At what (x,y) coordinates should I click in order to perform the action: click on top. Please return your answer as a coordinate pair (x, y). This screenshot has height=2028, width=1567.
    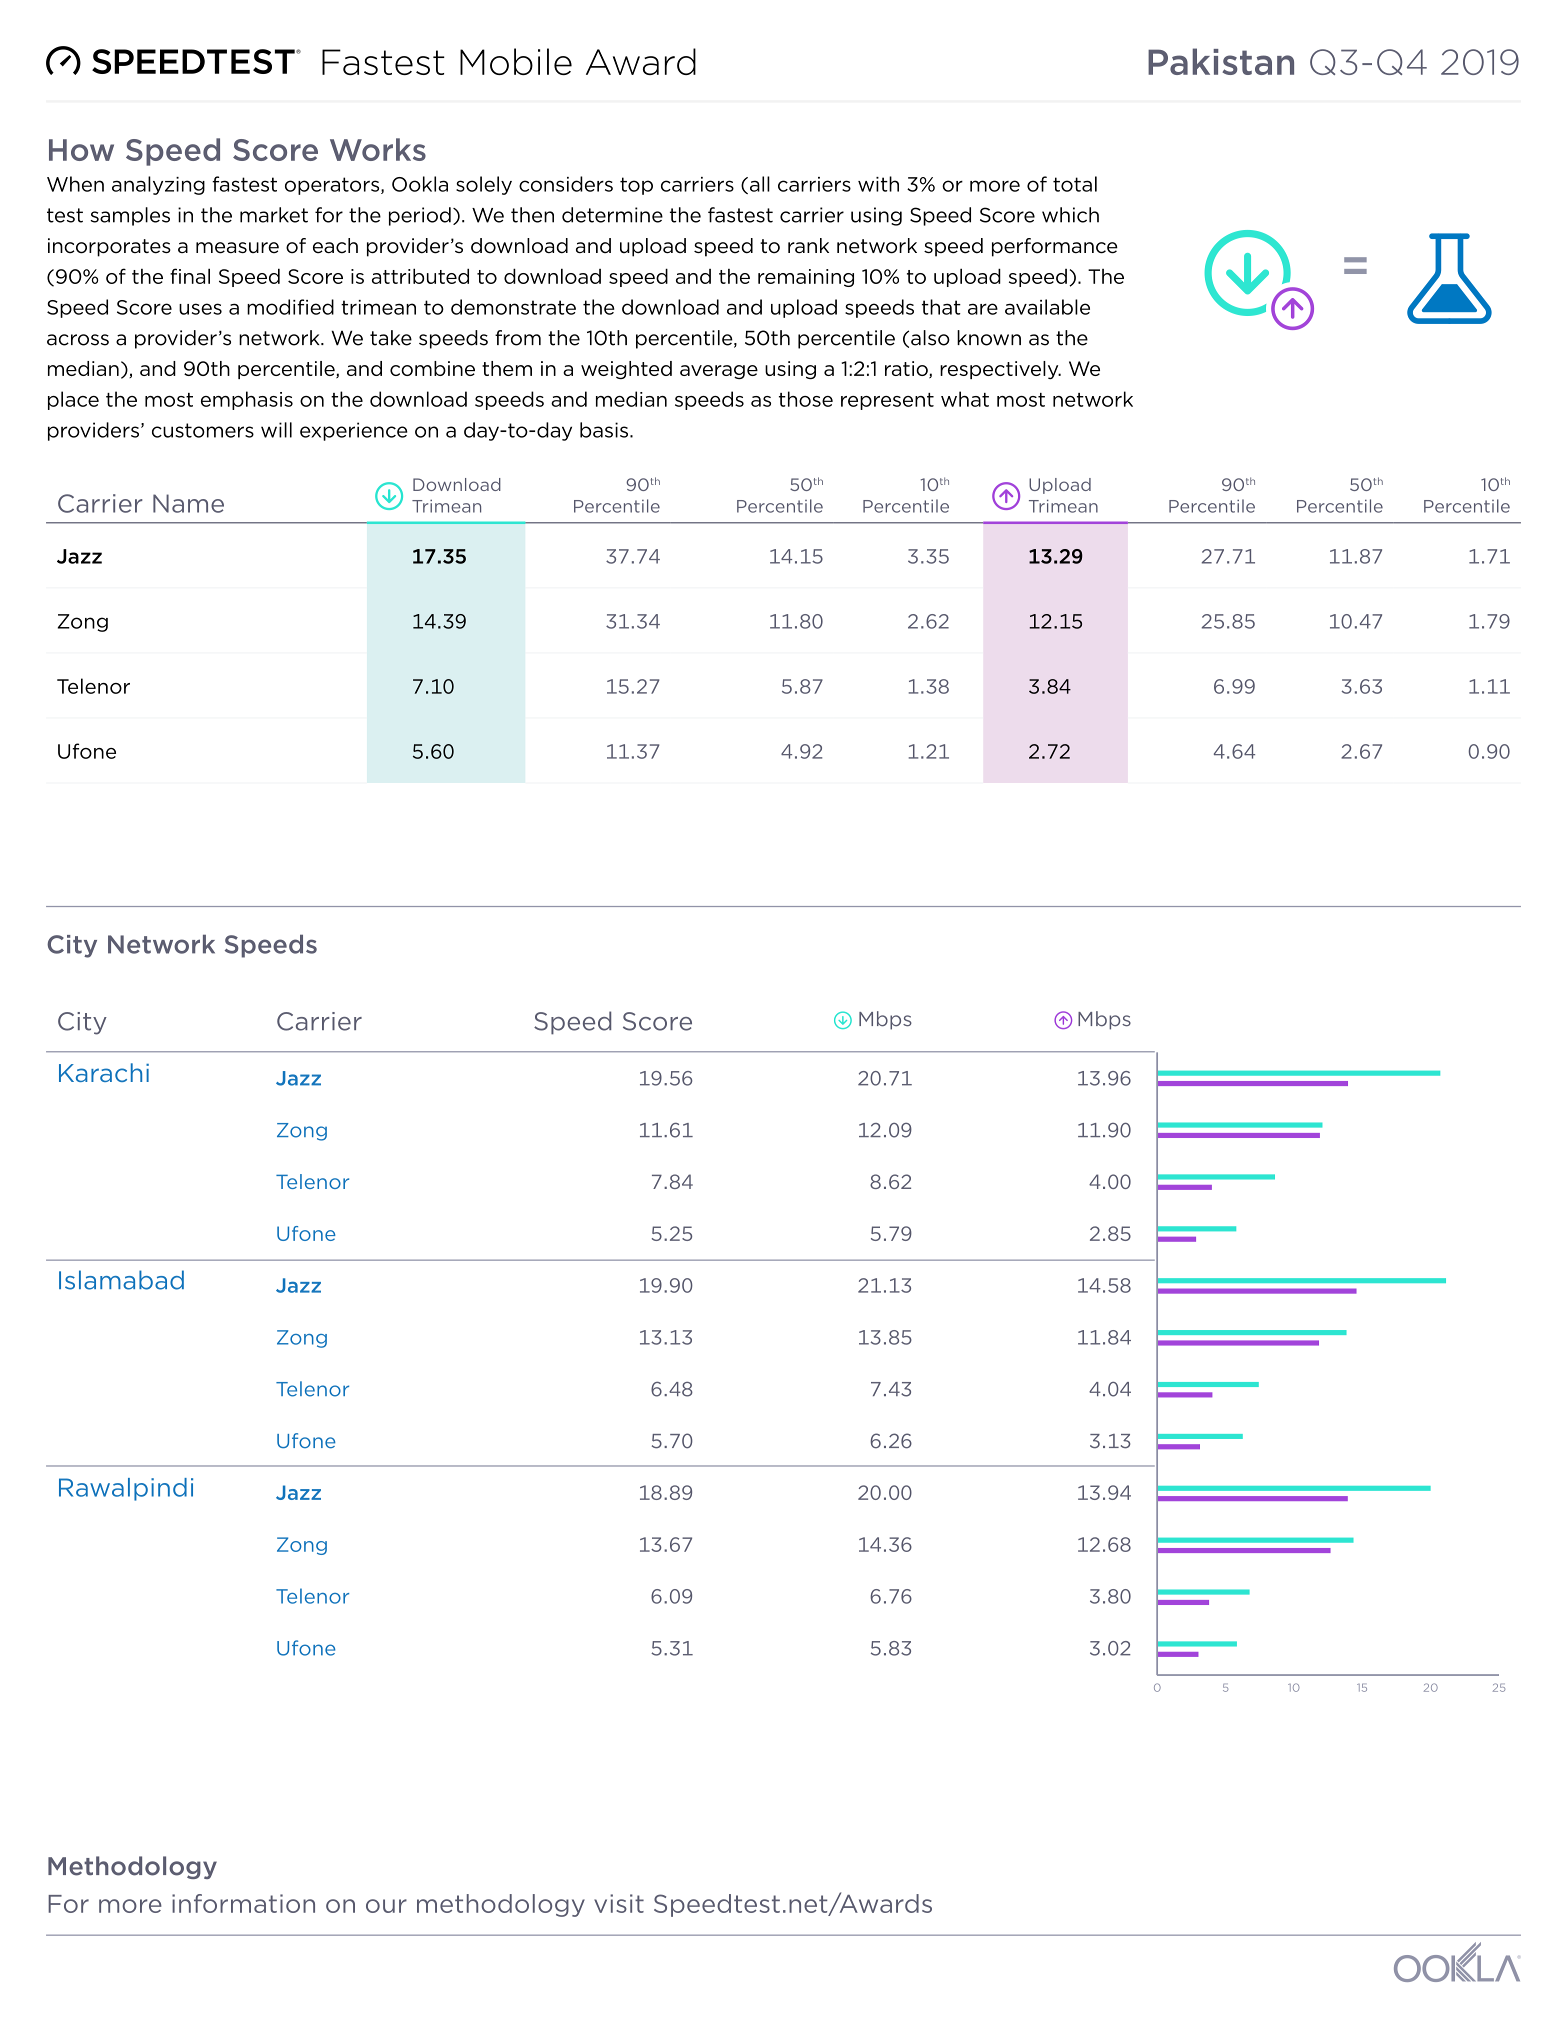
    Looking at the image, I should click on (636, 186).
